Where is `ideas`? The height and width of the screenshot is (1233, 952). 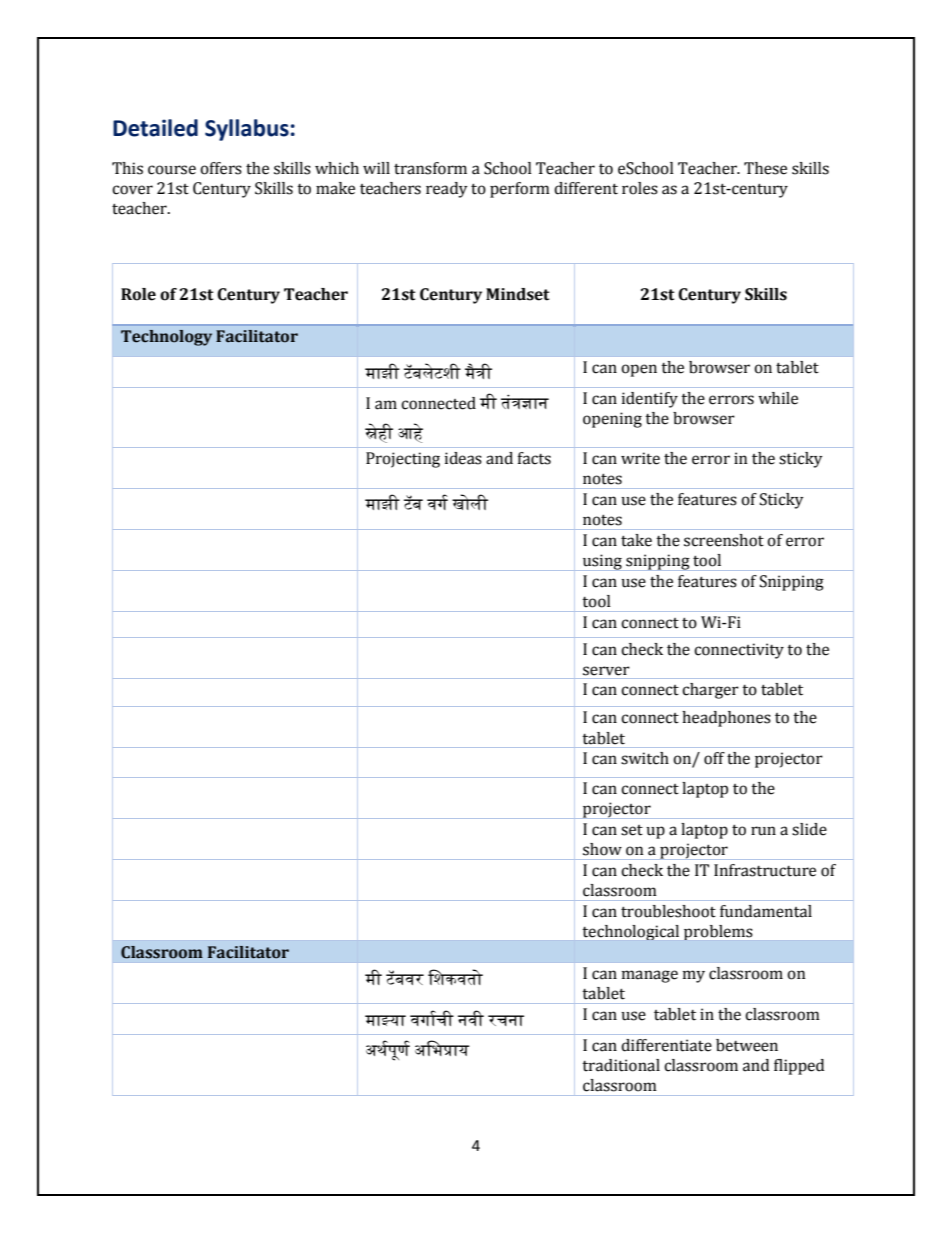
ideas is located at coordinates (463, 458).
